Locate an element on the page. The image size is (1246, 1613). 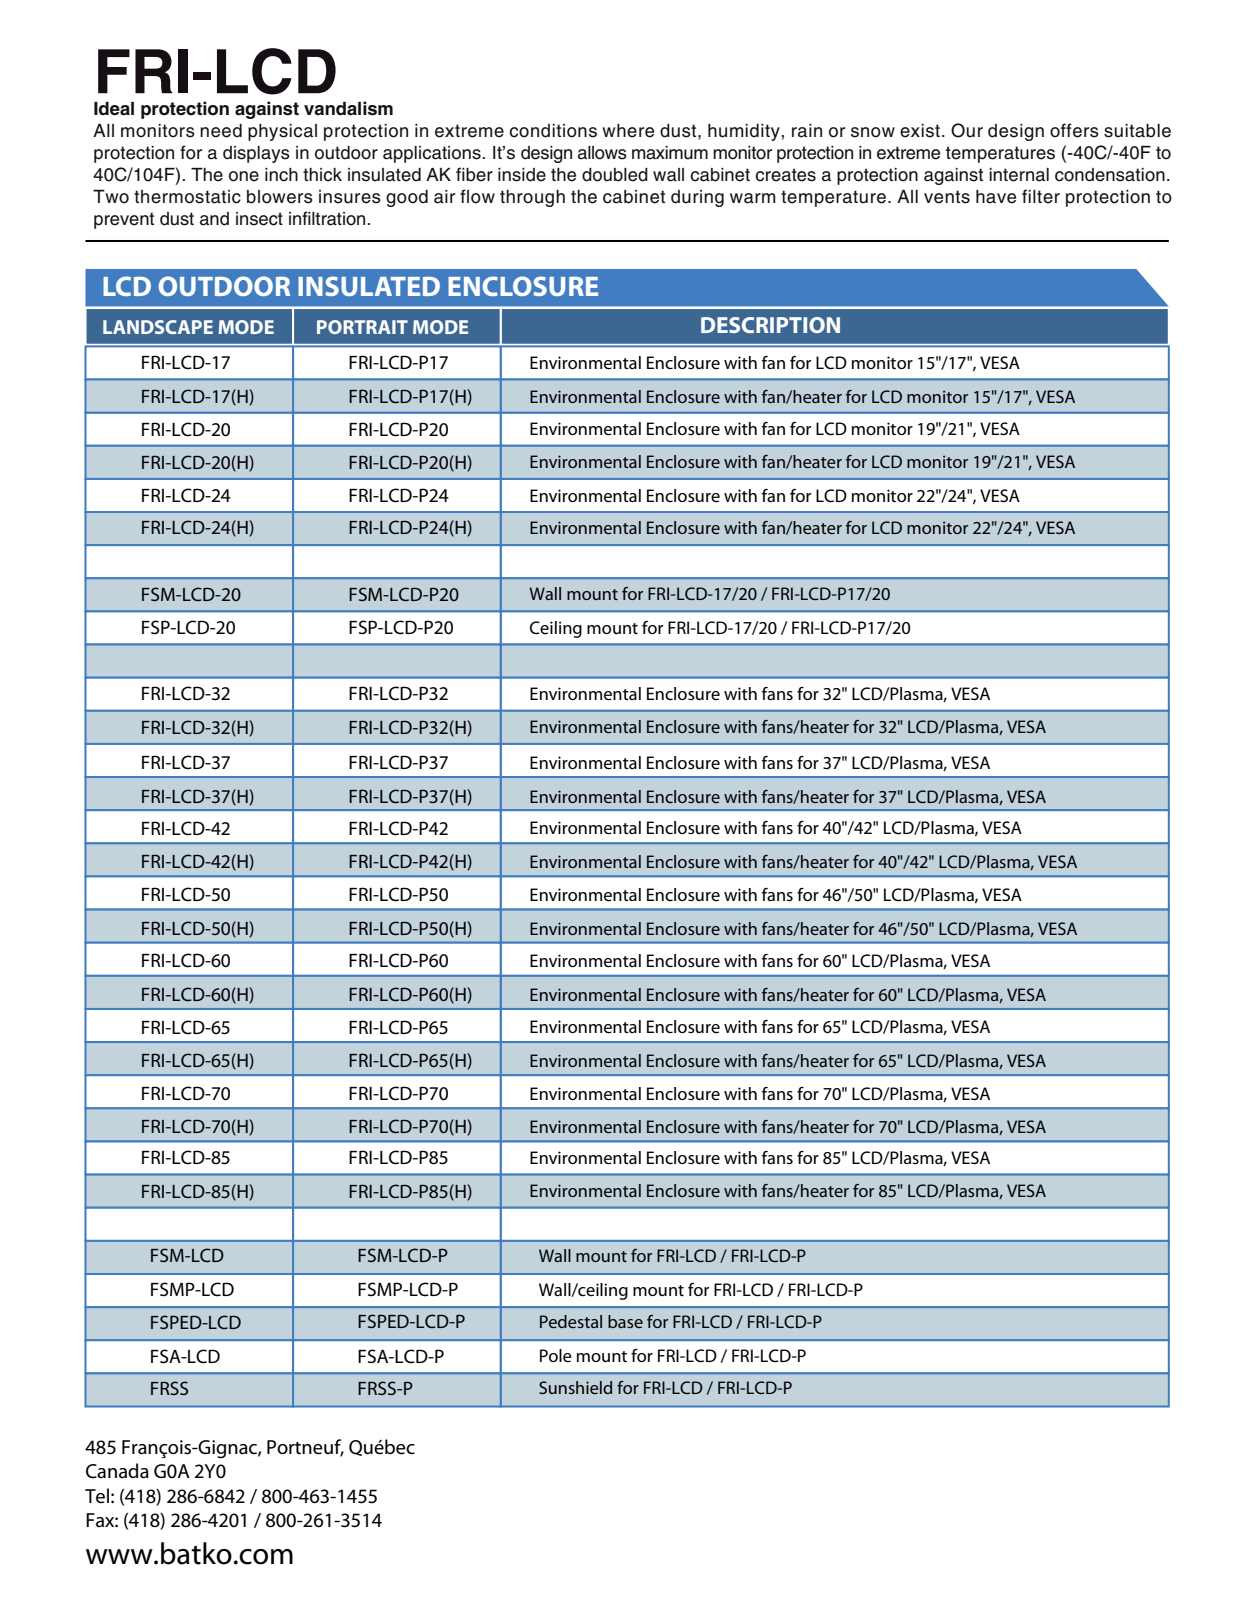
filter is located at coordinates (1041, 196).
